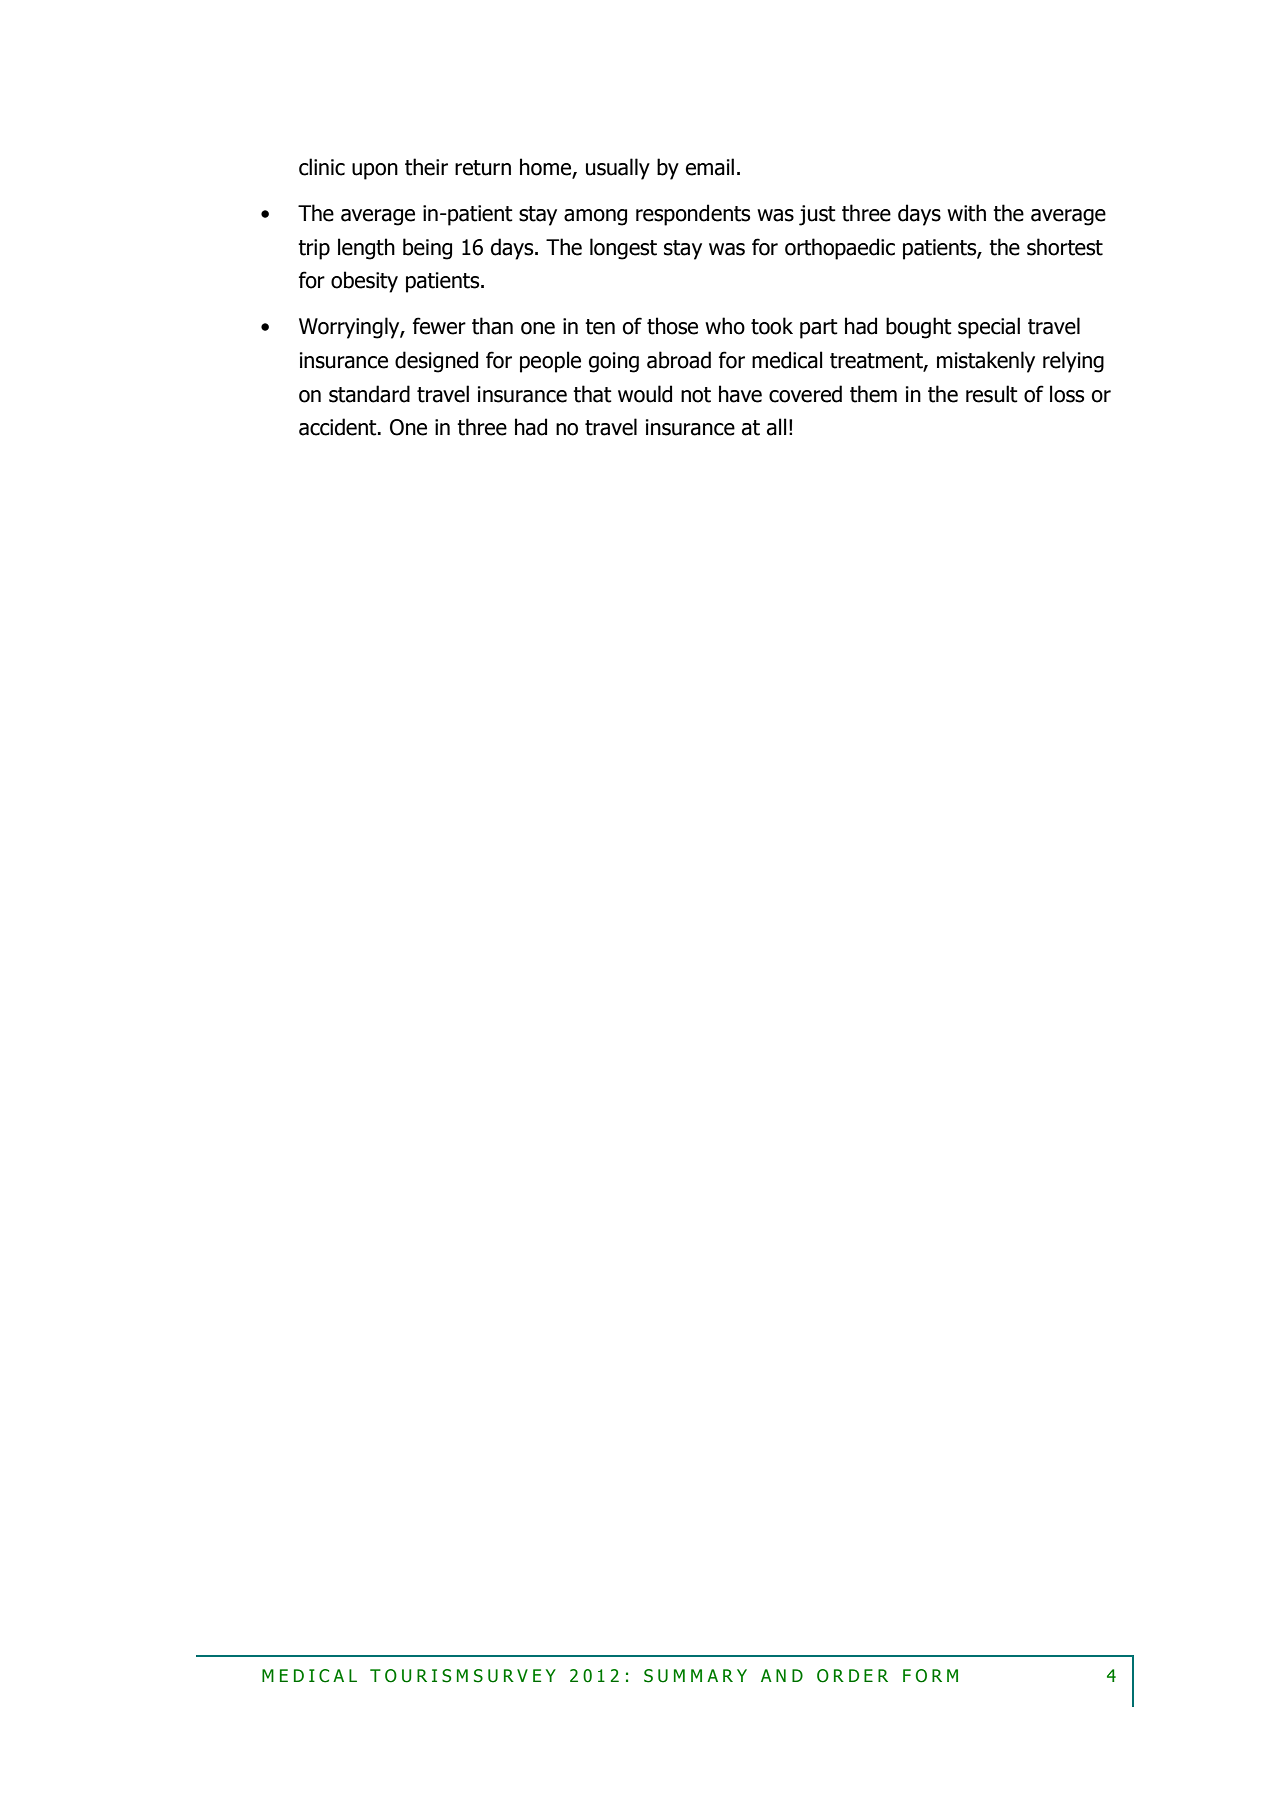  I want to click on with, so click(966, 213).
